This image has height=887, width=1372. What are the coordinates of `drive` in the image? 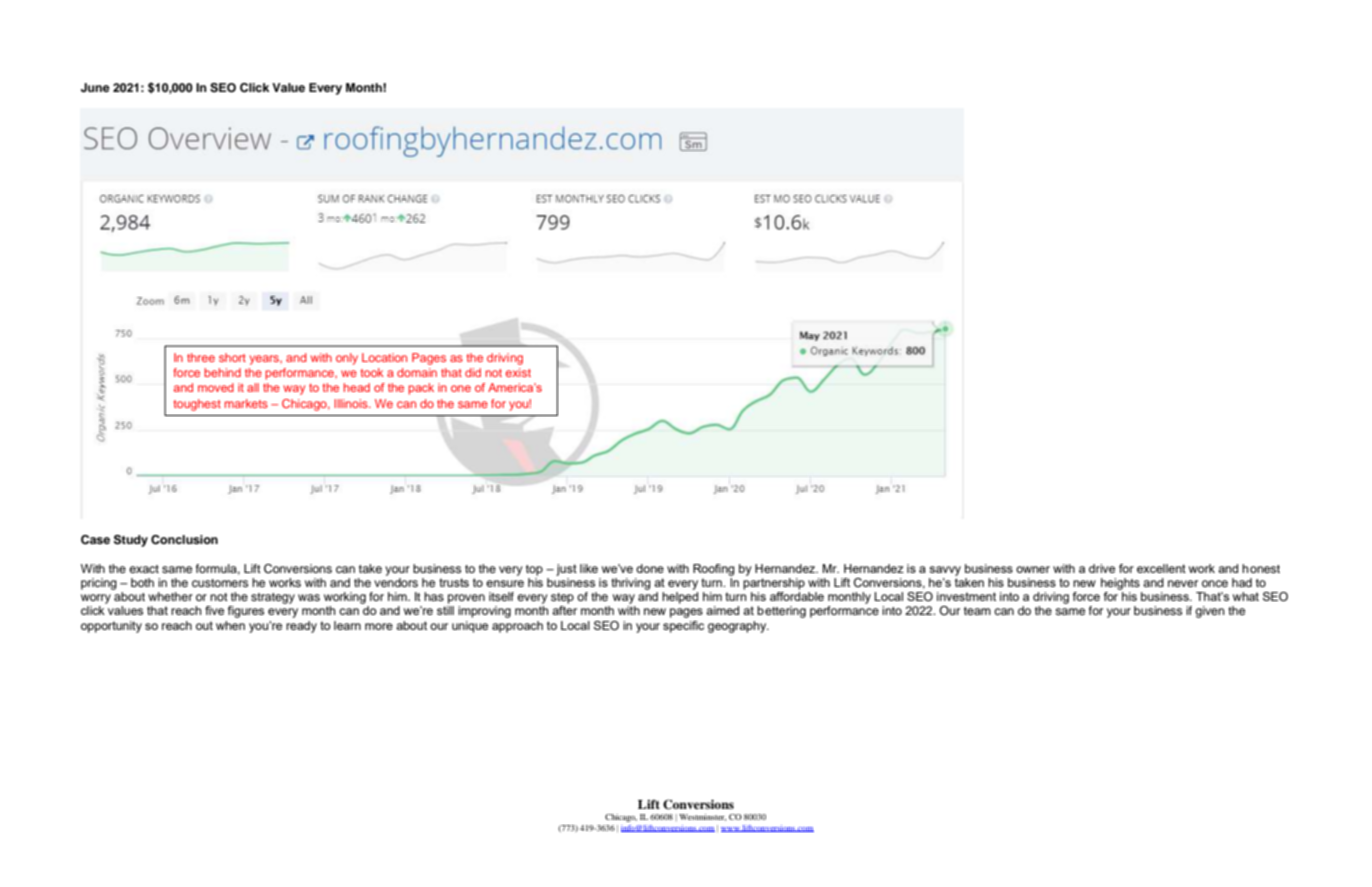 It's located at (1102, 568).
